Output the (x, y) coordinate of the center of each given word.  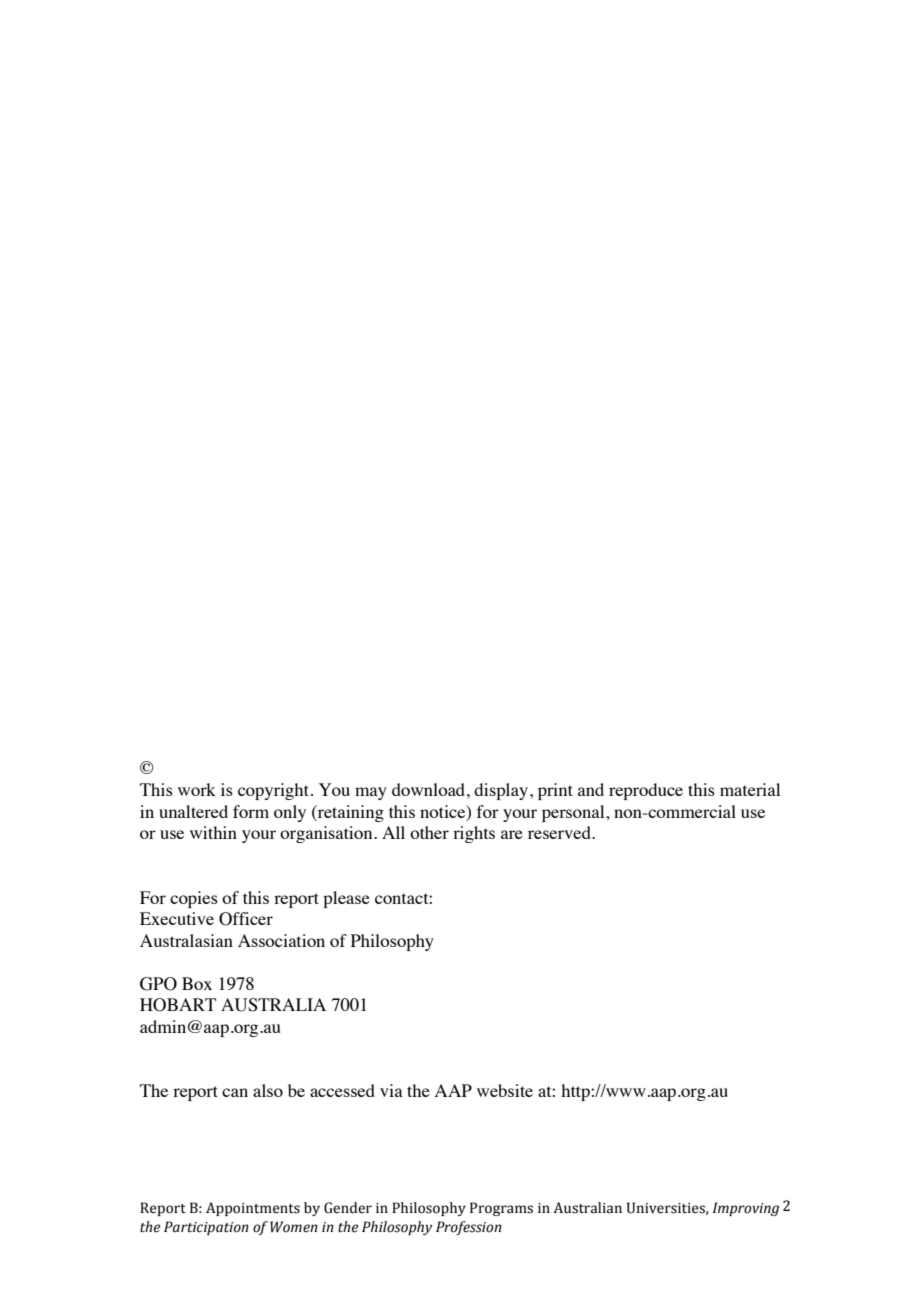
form (251, 811)
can (235, 1092)
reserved (560, 832)
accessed (342, 1090)
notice (444, 812)
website (505, 1090)
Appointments (253, 1209)
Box (197, 983)
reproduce (646, 791)
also (268, 1090)
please (346, 899)
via (391, 1090)
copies (194, 899)
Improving (746, 1209)
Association (281, 940)
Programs (501, 1209)
